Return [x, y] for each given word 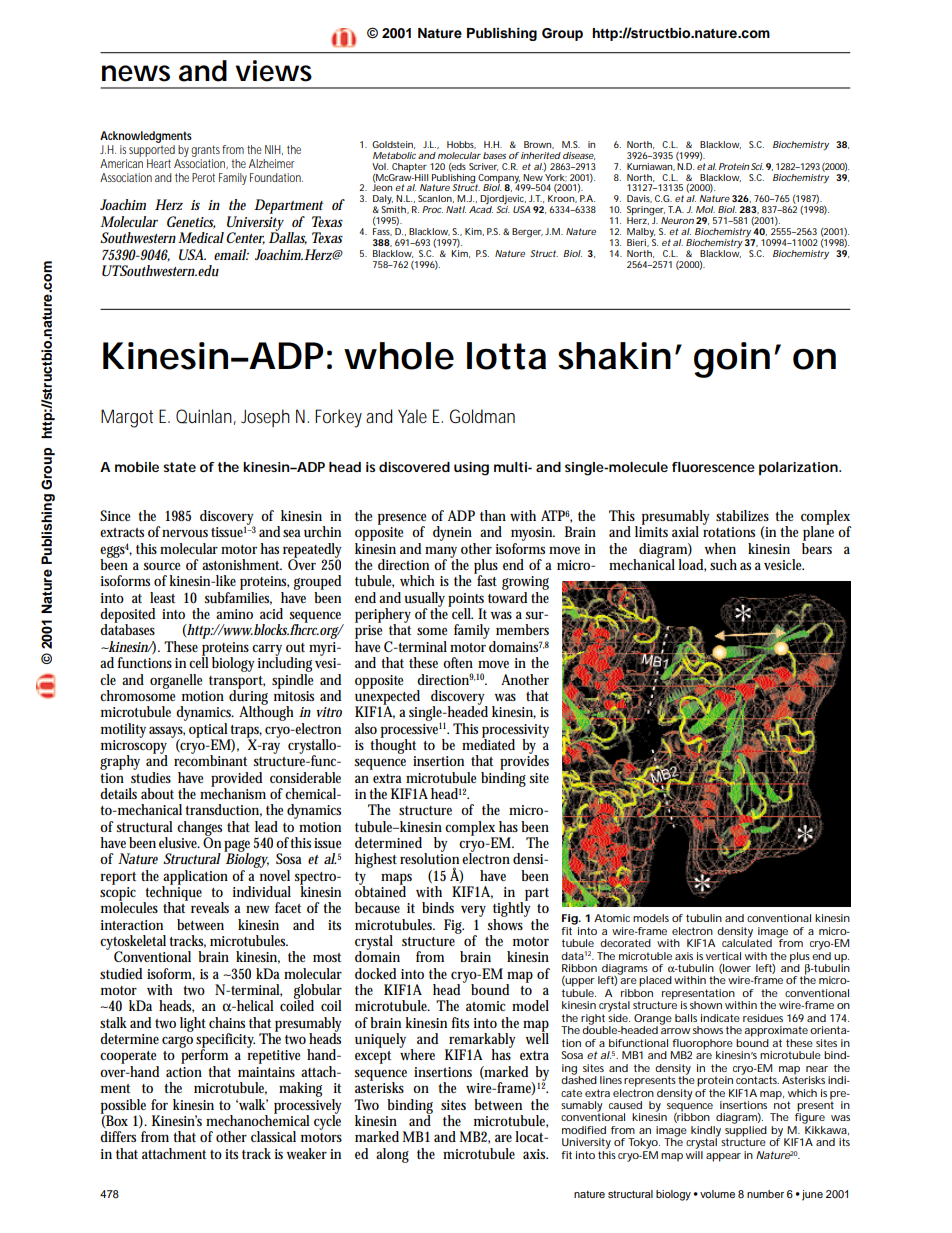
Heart [159, 163]
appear [723, 1157]
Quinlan [206, 417]
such [723, 564]
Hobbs [461, 145]
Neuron [677, 220]
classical [273, 1136]
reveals [210, 907]
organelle [176, 681]
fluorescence [713, 467]
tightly [512, 910]
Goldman [482, 416]
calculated [747, 942]
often [458, 662]
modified [584, 1130]
